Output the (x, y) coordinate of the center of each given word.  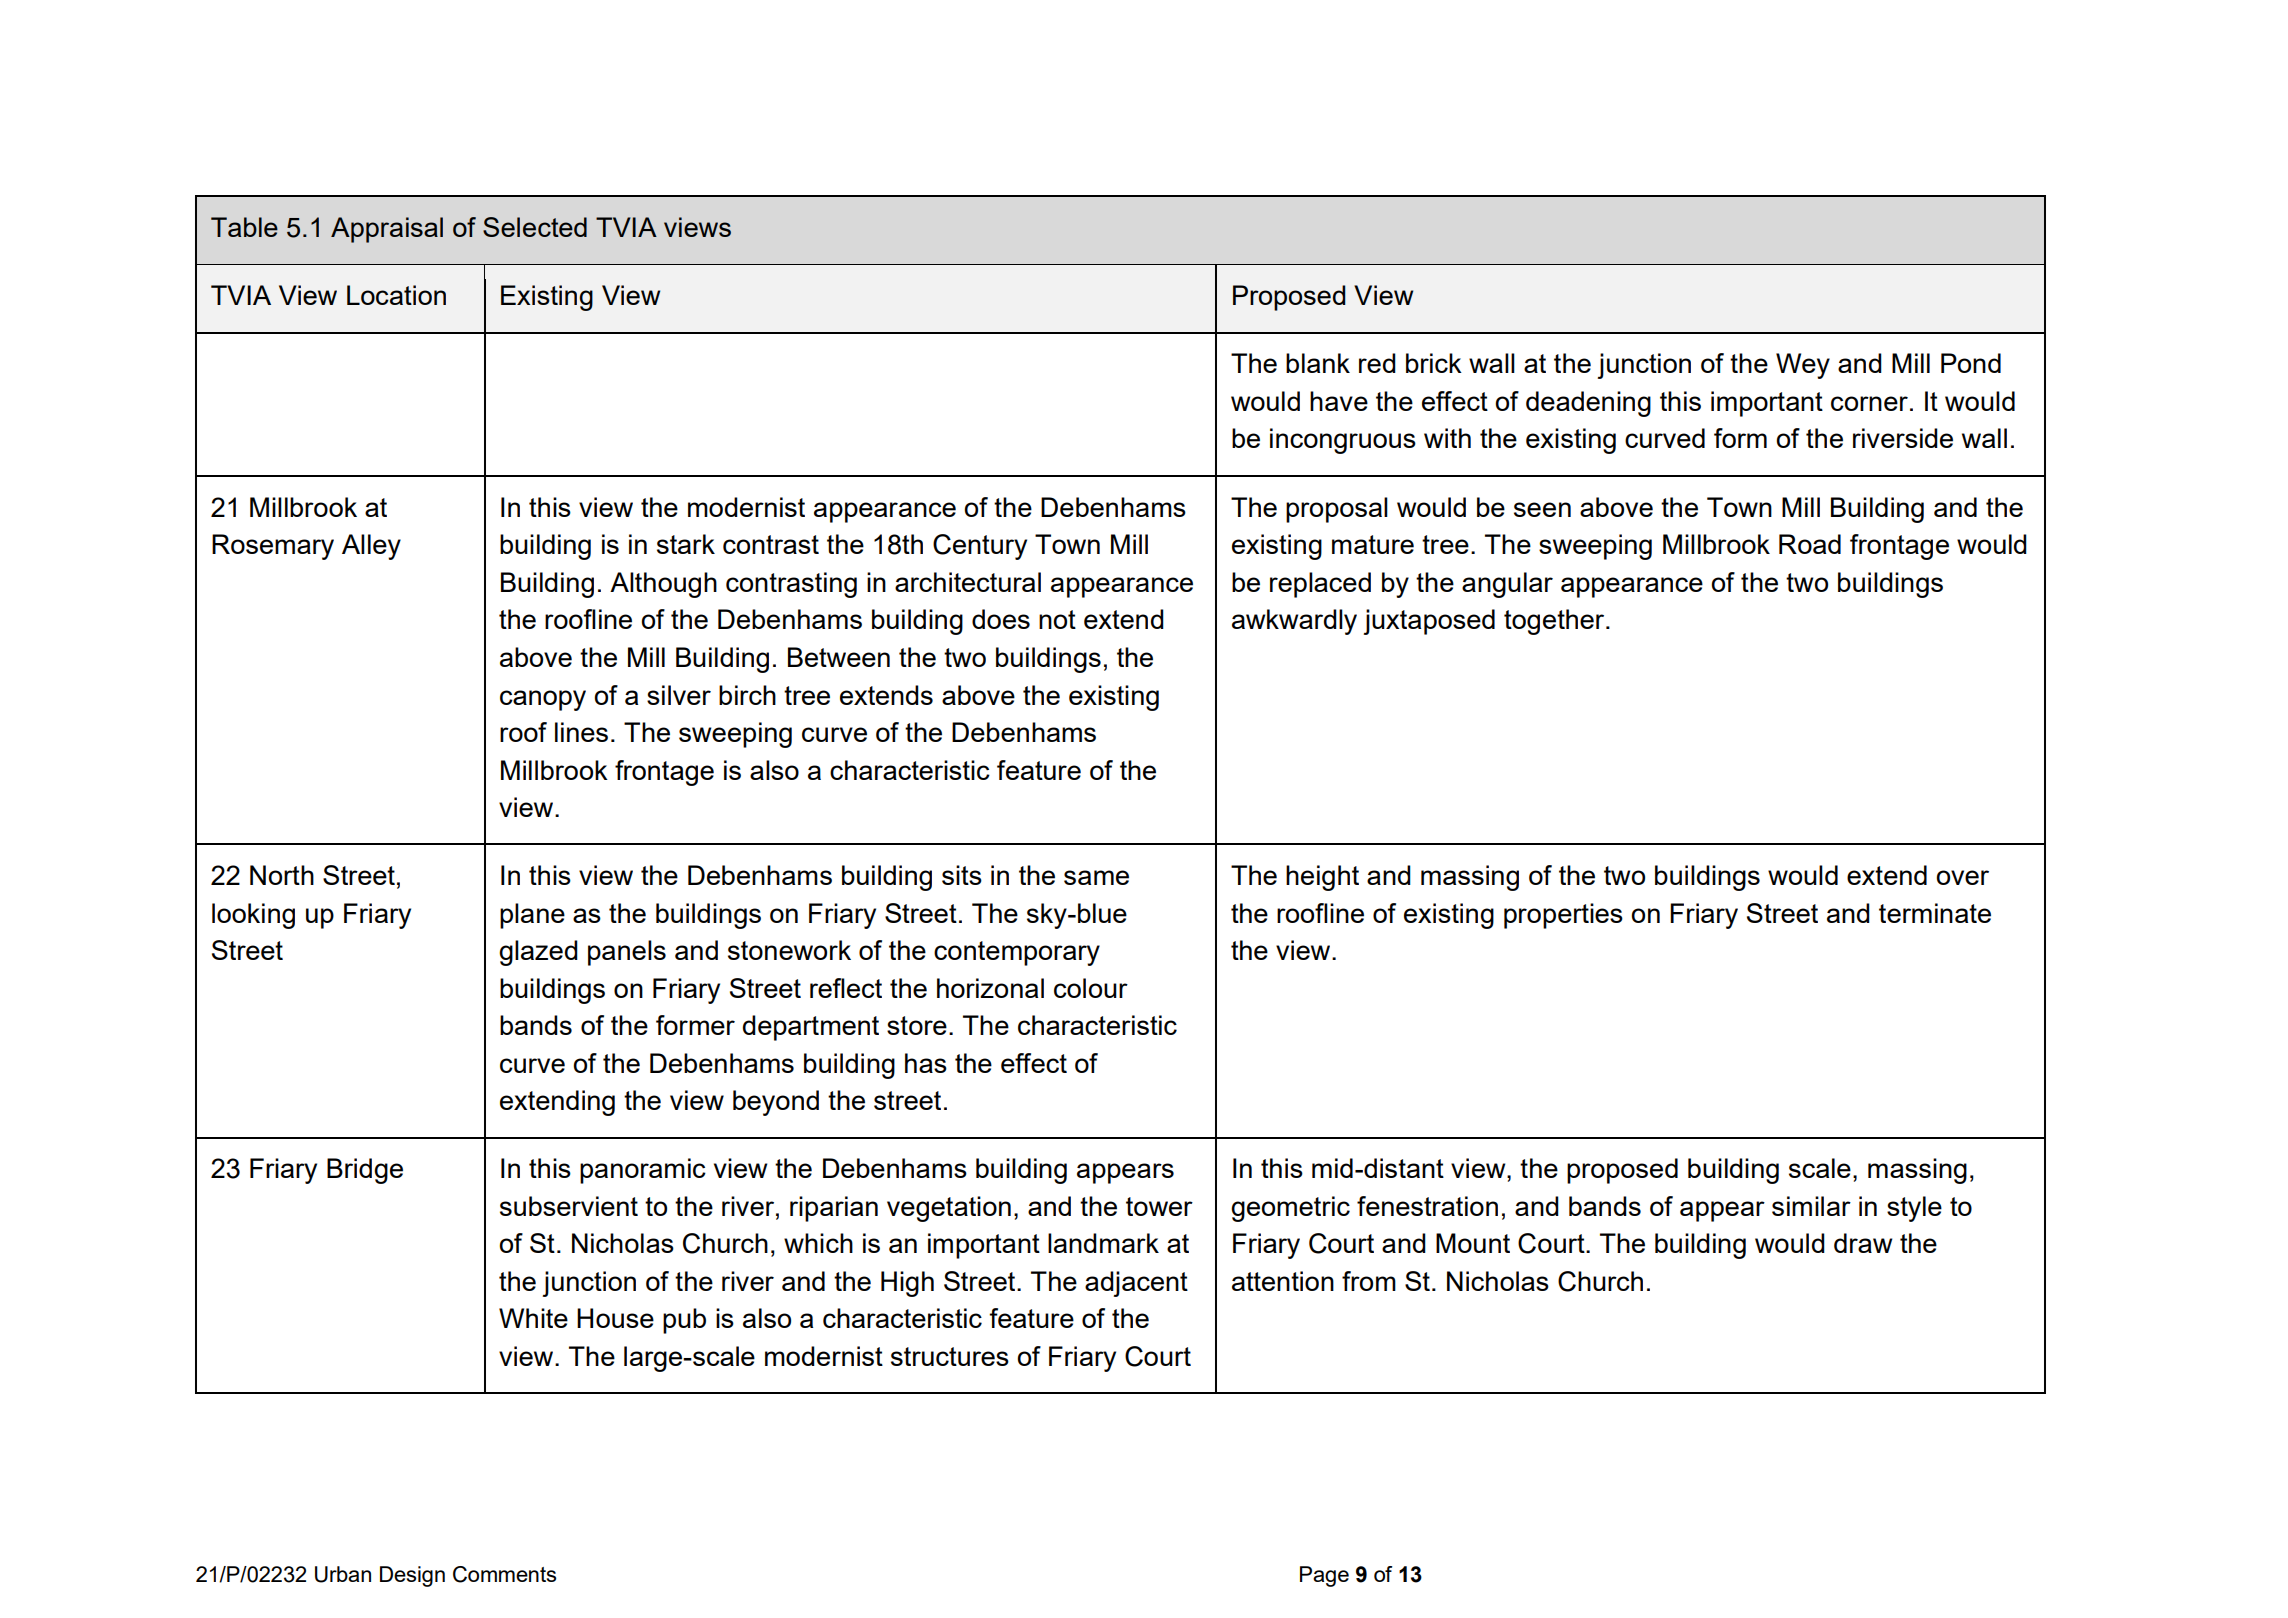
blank (1318, 363)
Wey (1803, 366)
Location (396, 295)
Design (412, 1576)
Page (1324, 1576)
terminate (1935, 913)
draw (1863, 1243)
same (1096, 877)
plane (532, 916)
